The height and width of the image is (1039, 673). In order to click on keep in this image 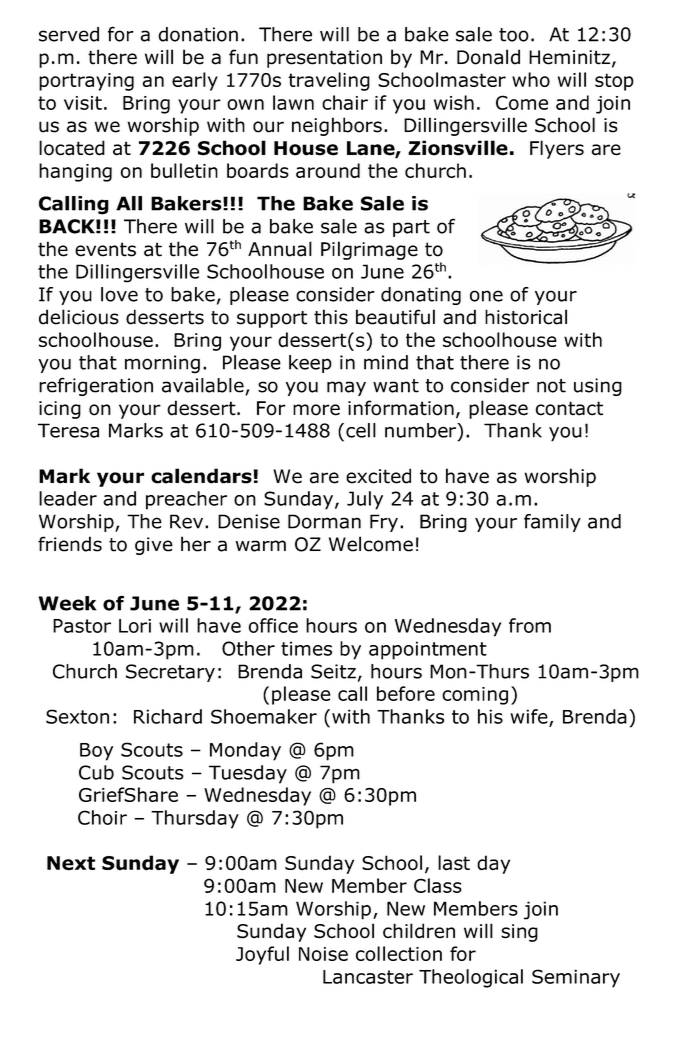, I will do `click(310, 364)`.
